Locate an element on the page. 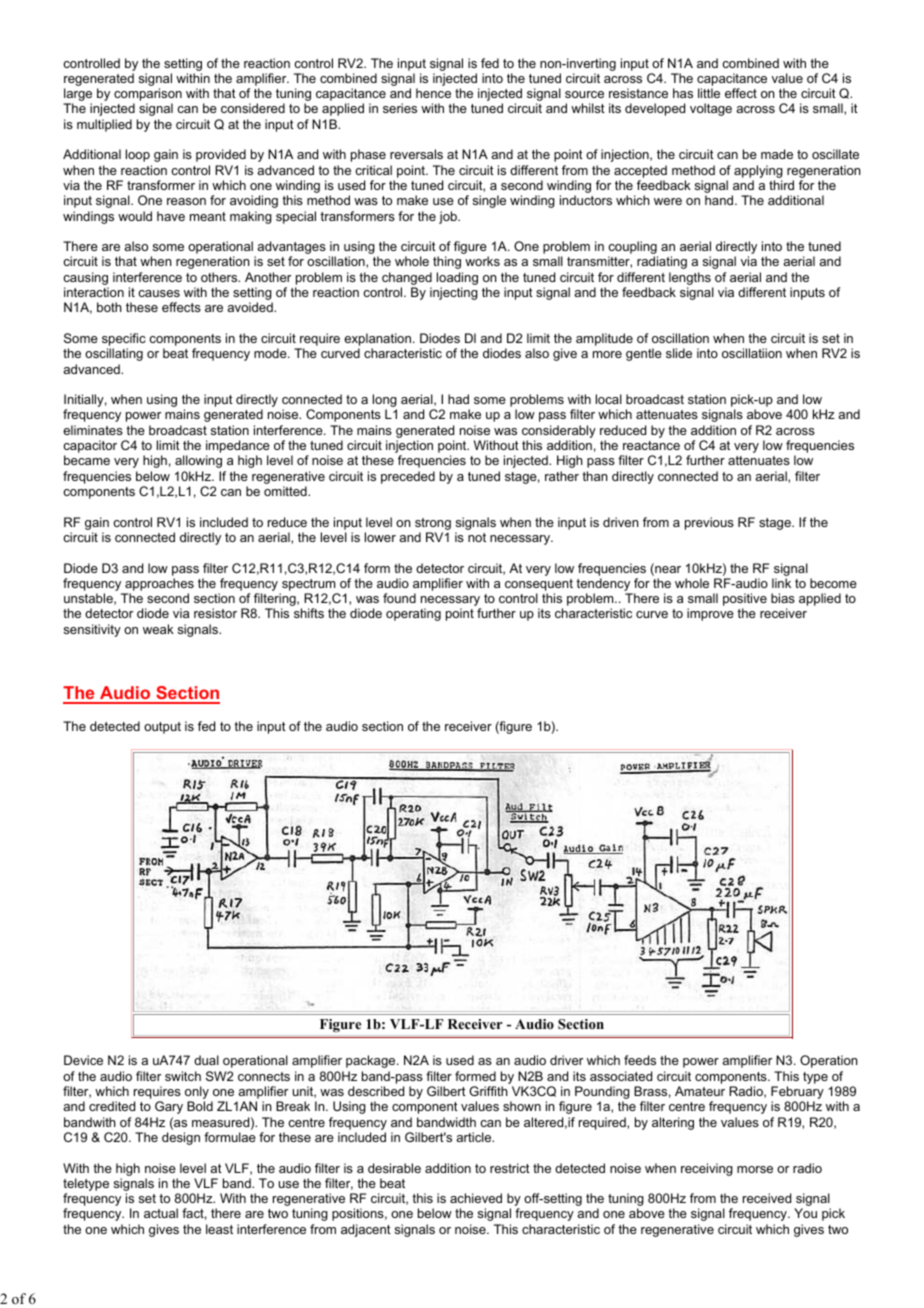 The height and width of the page is (1308, 924). package is located at coordinates (372, 1061).
